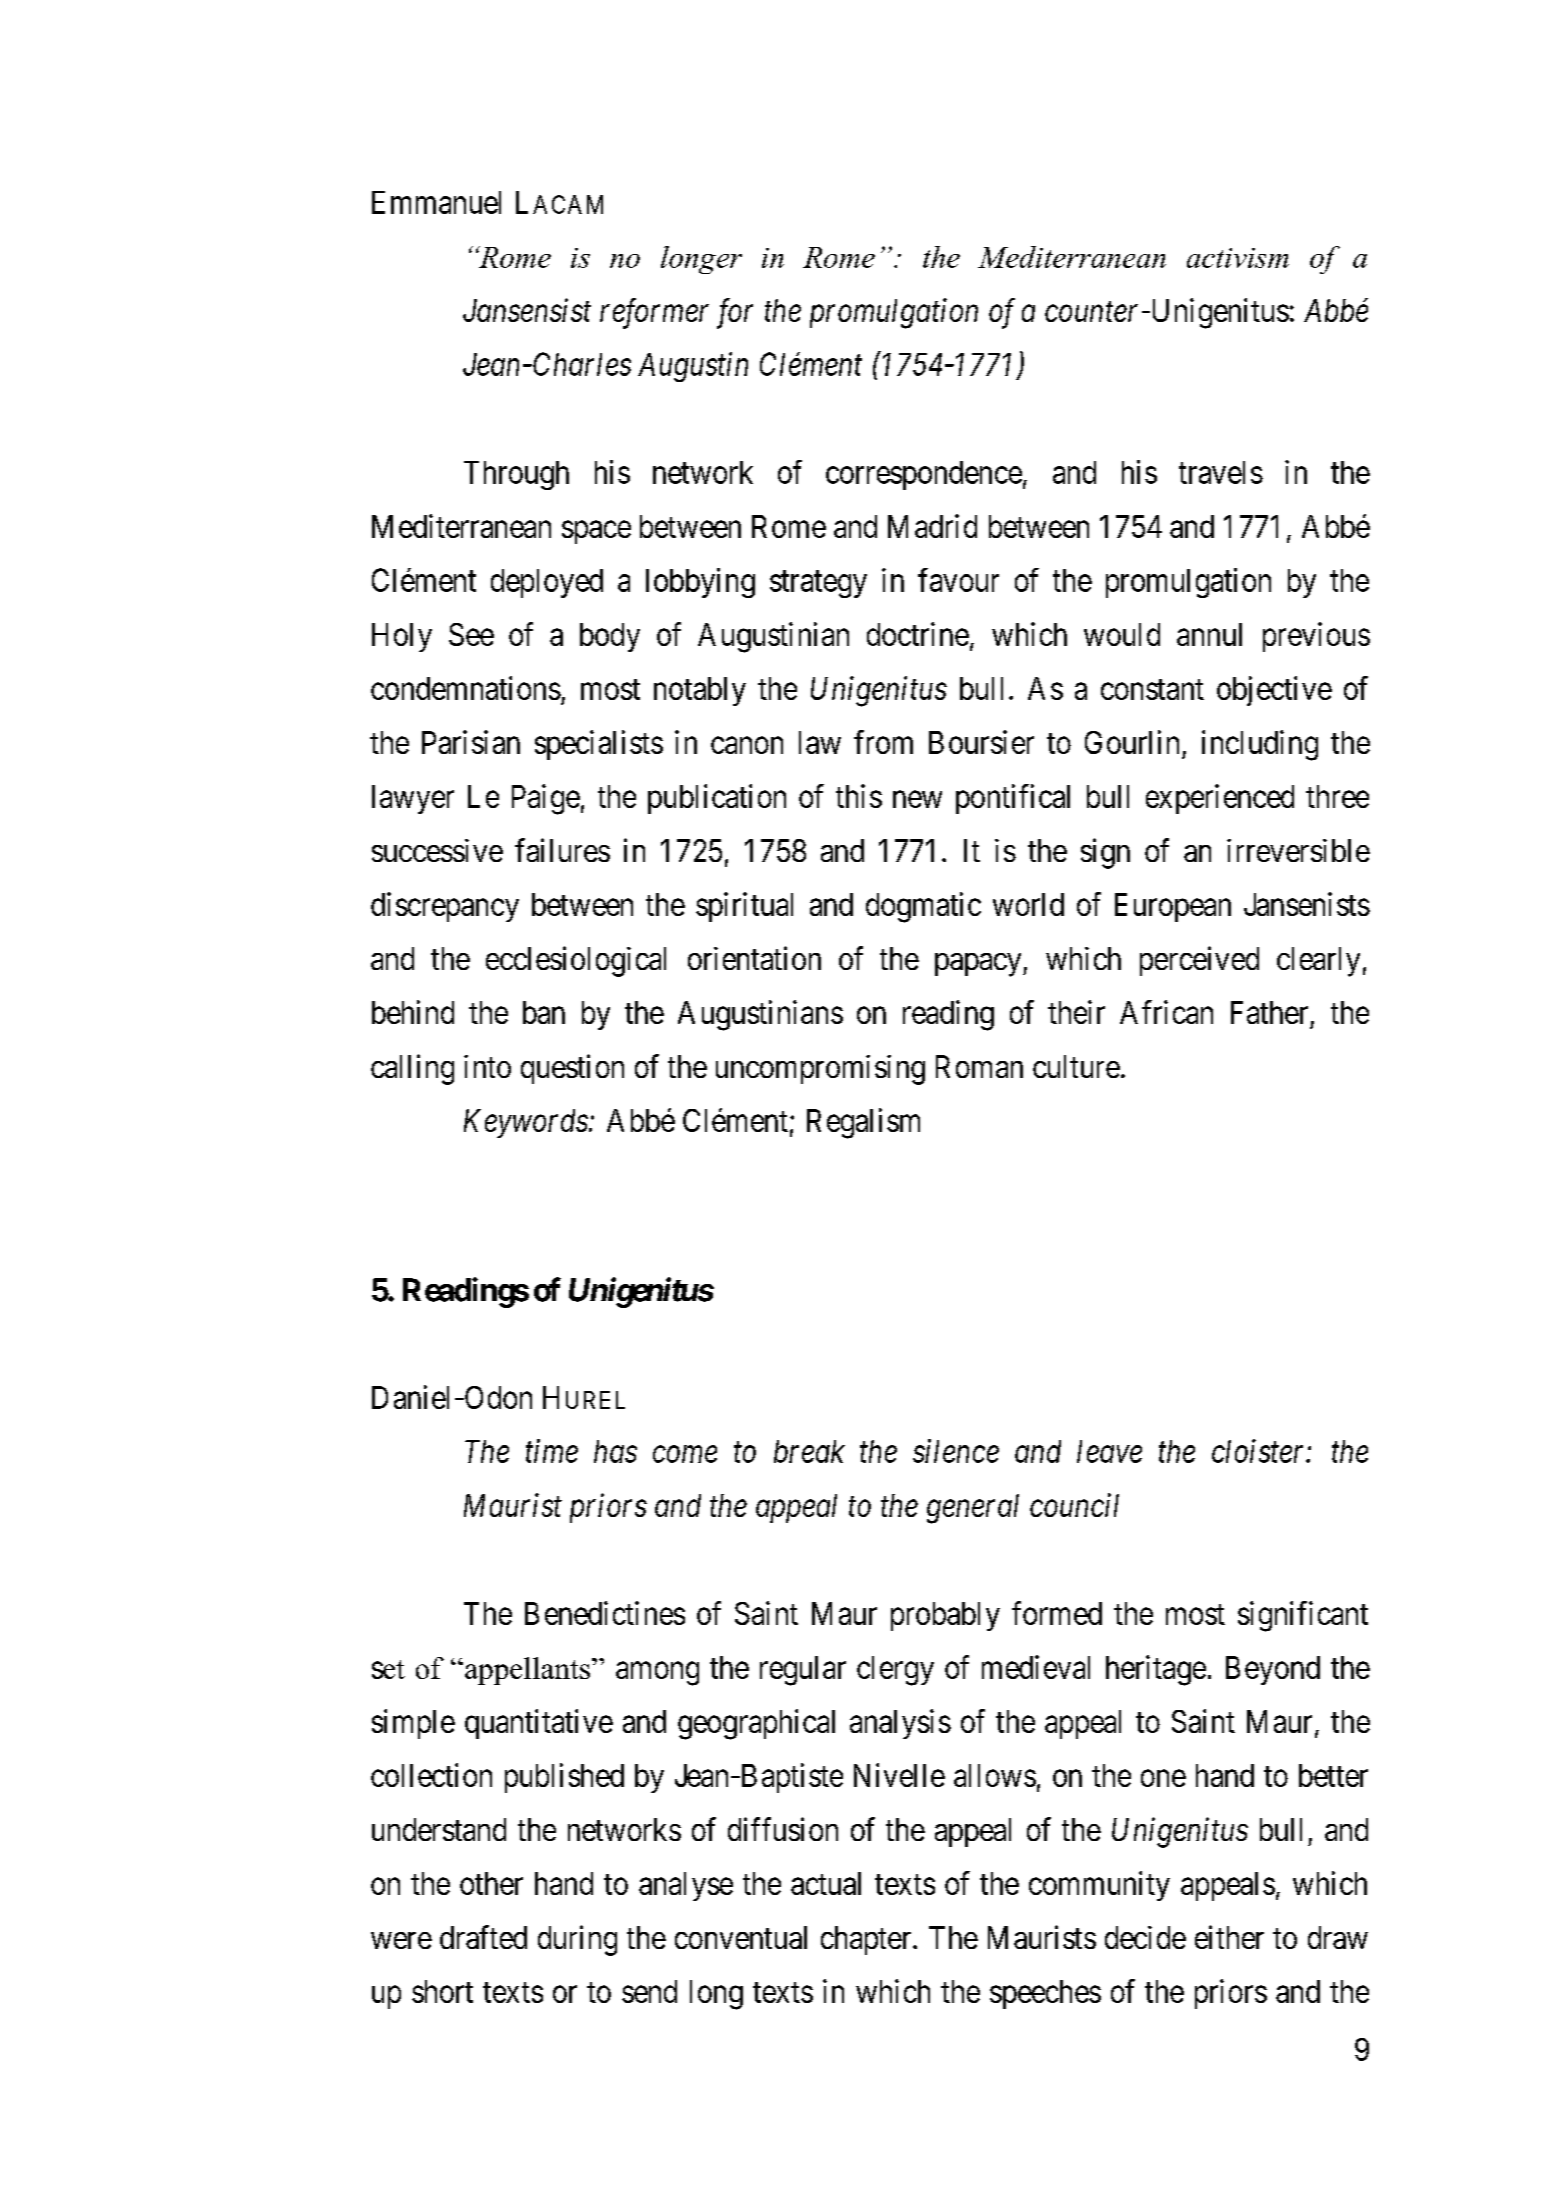 The height and width of the screenshot is (2197, 1554). Describe the element at coordinates (483, 1937) in the screenshot. I see `drafted` at that location.
